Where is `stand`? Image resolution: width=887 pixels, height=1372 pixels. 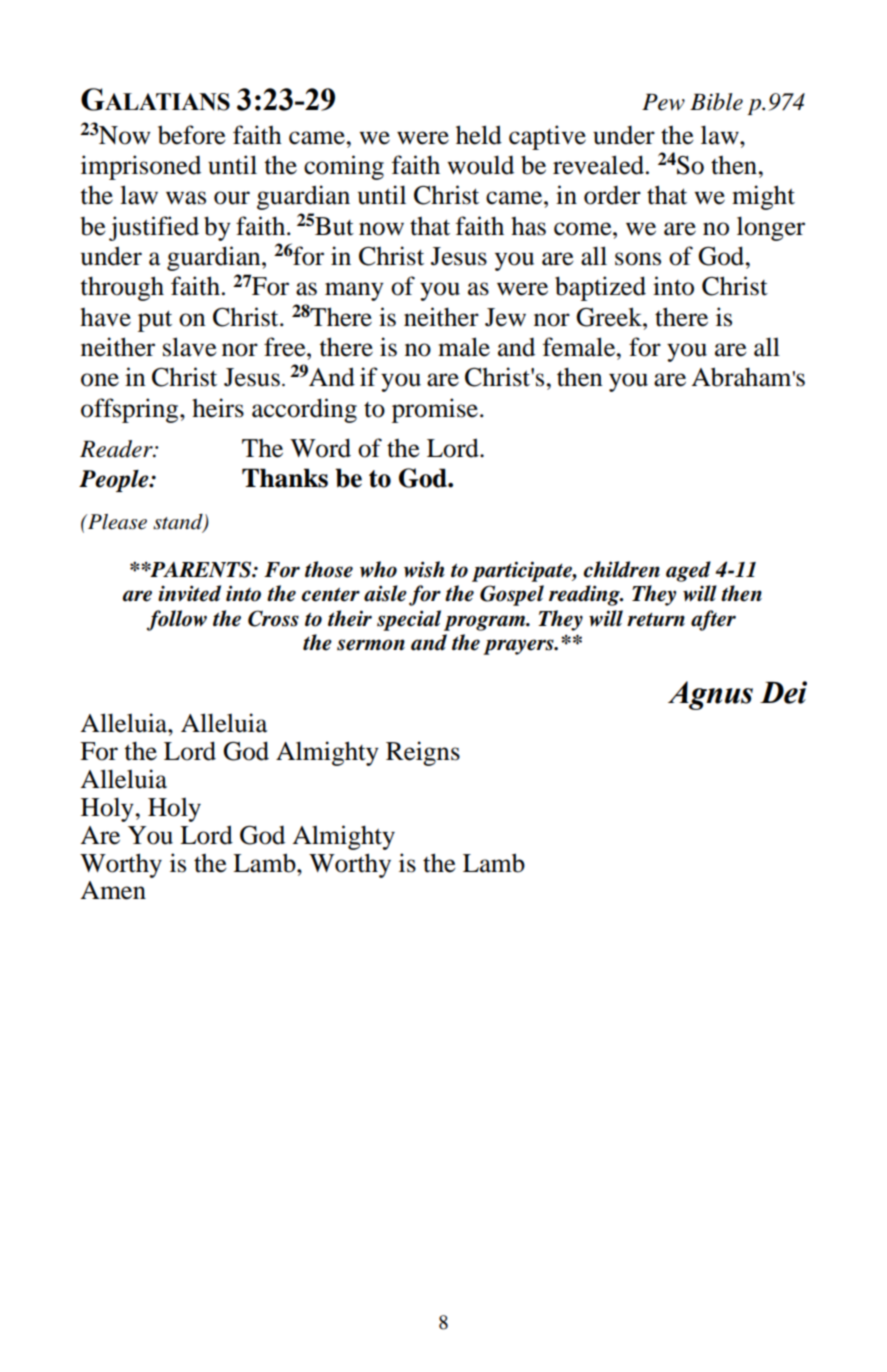 stand is located at coordinates (179, 522).
